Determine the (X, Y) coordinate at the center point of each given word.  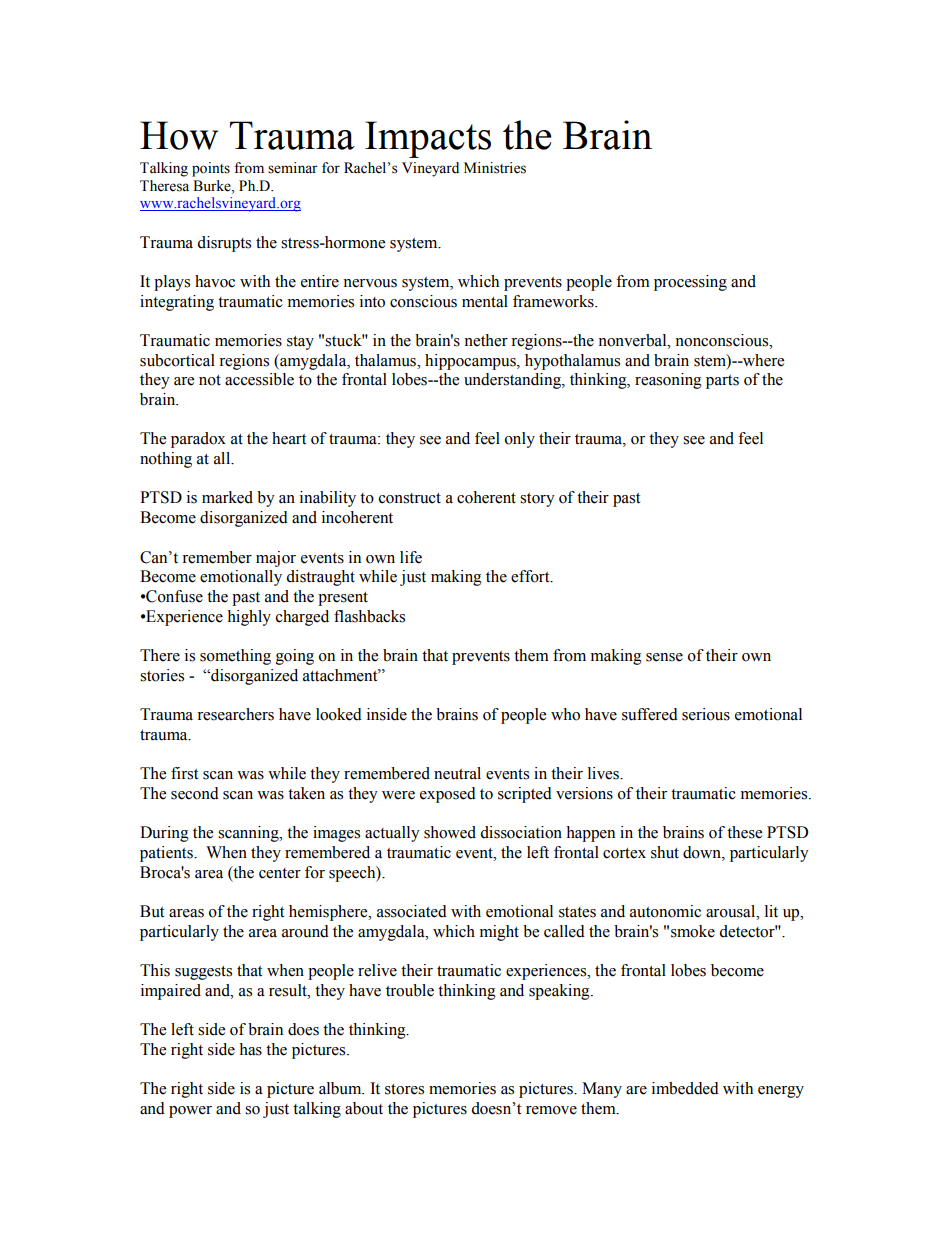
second (195, 793)
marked (227, 497)
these (744, 832)
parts (722, 382)
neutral (457, 773)
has (250, 1049)
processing (690, 283)
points (211, 169)
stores (404, 1089)
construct (410, 498)
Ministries (495, 168)
